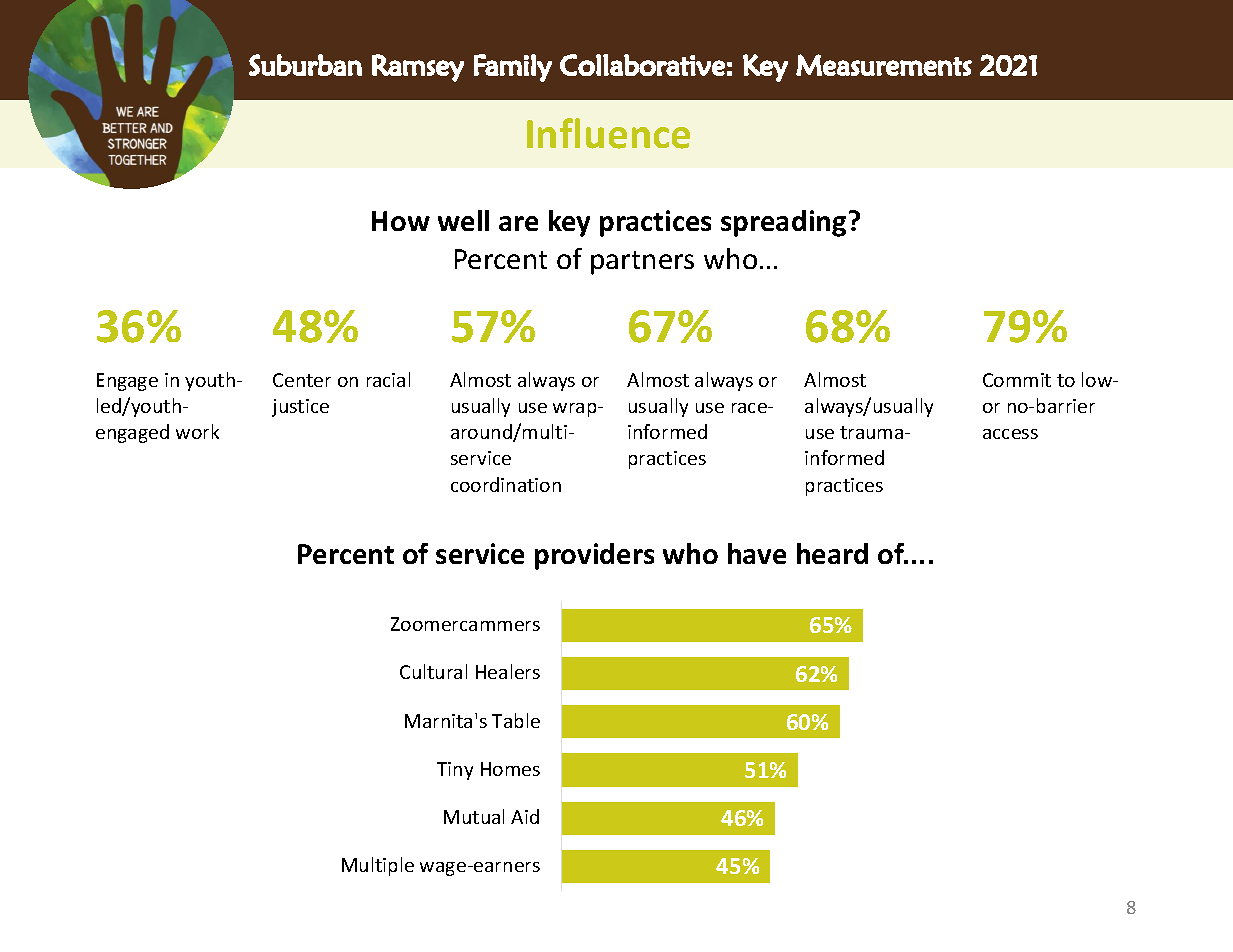 The image size is (1233, 952). What do you see at coordinates (418, 68) in the screenshot?
I see `Ramsey` at bounding box center [418, 68].
